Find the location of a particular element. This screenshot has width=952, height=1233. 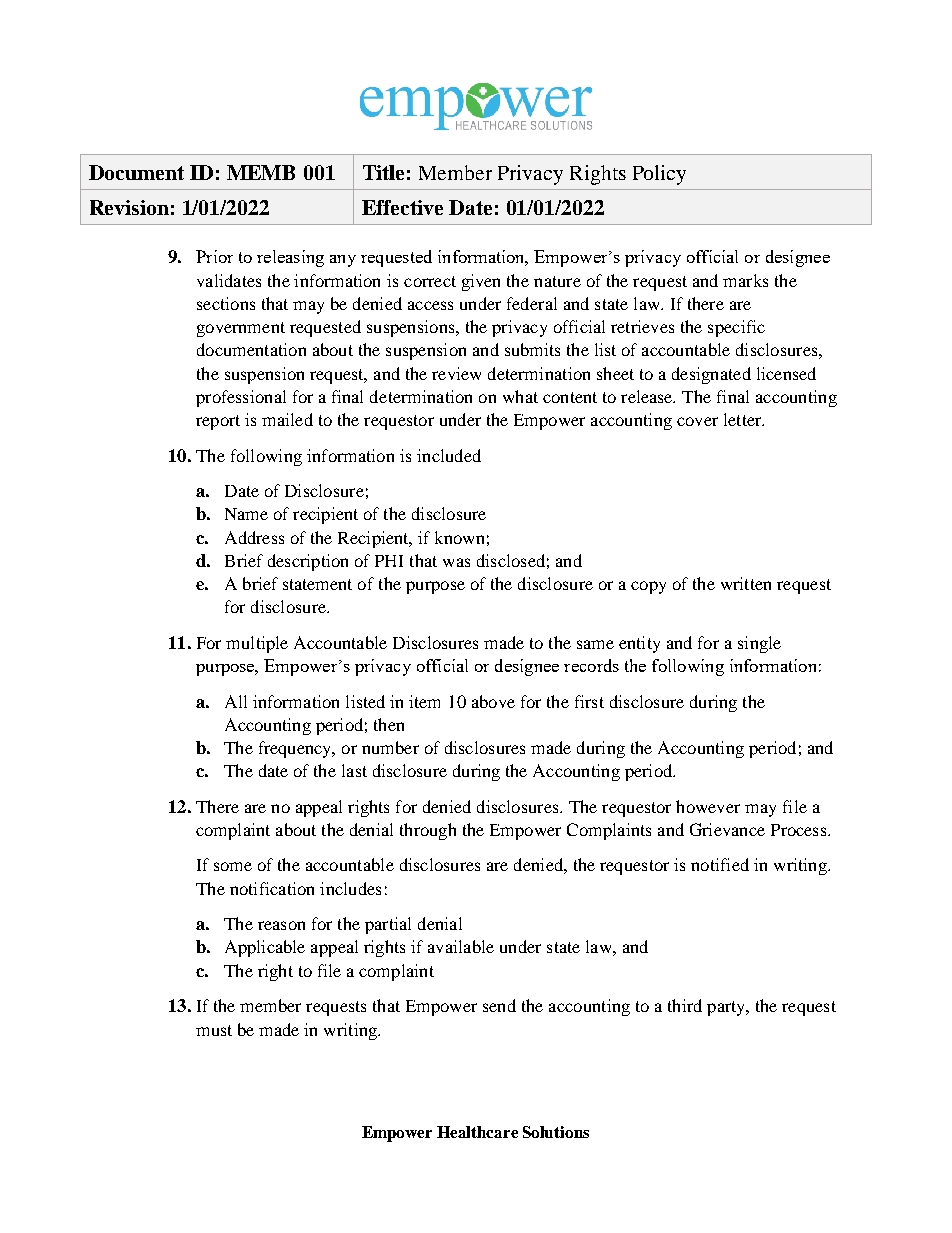

above is located at coordinates (493, 701).
